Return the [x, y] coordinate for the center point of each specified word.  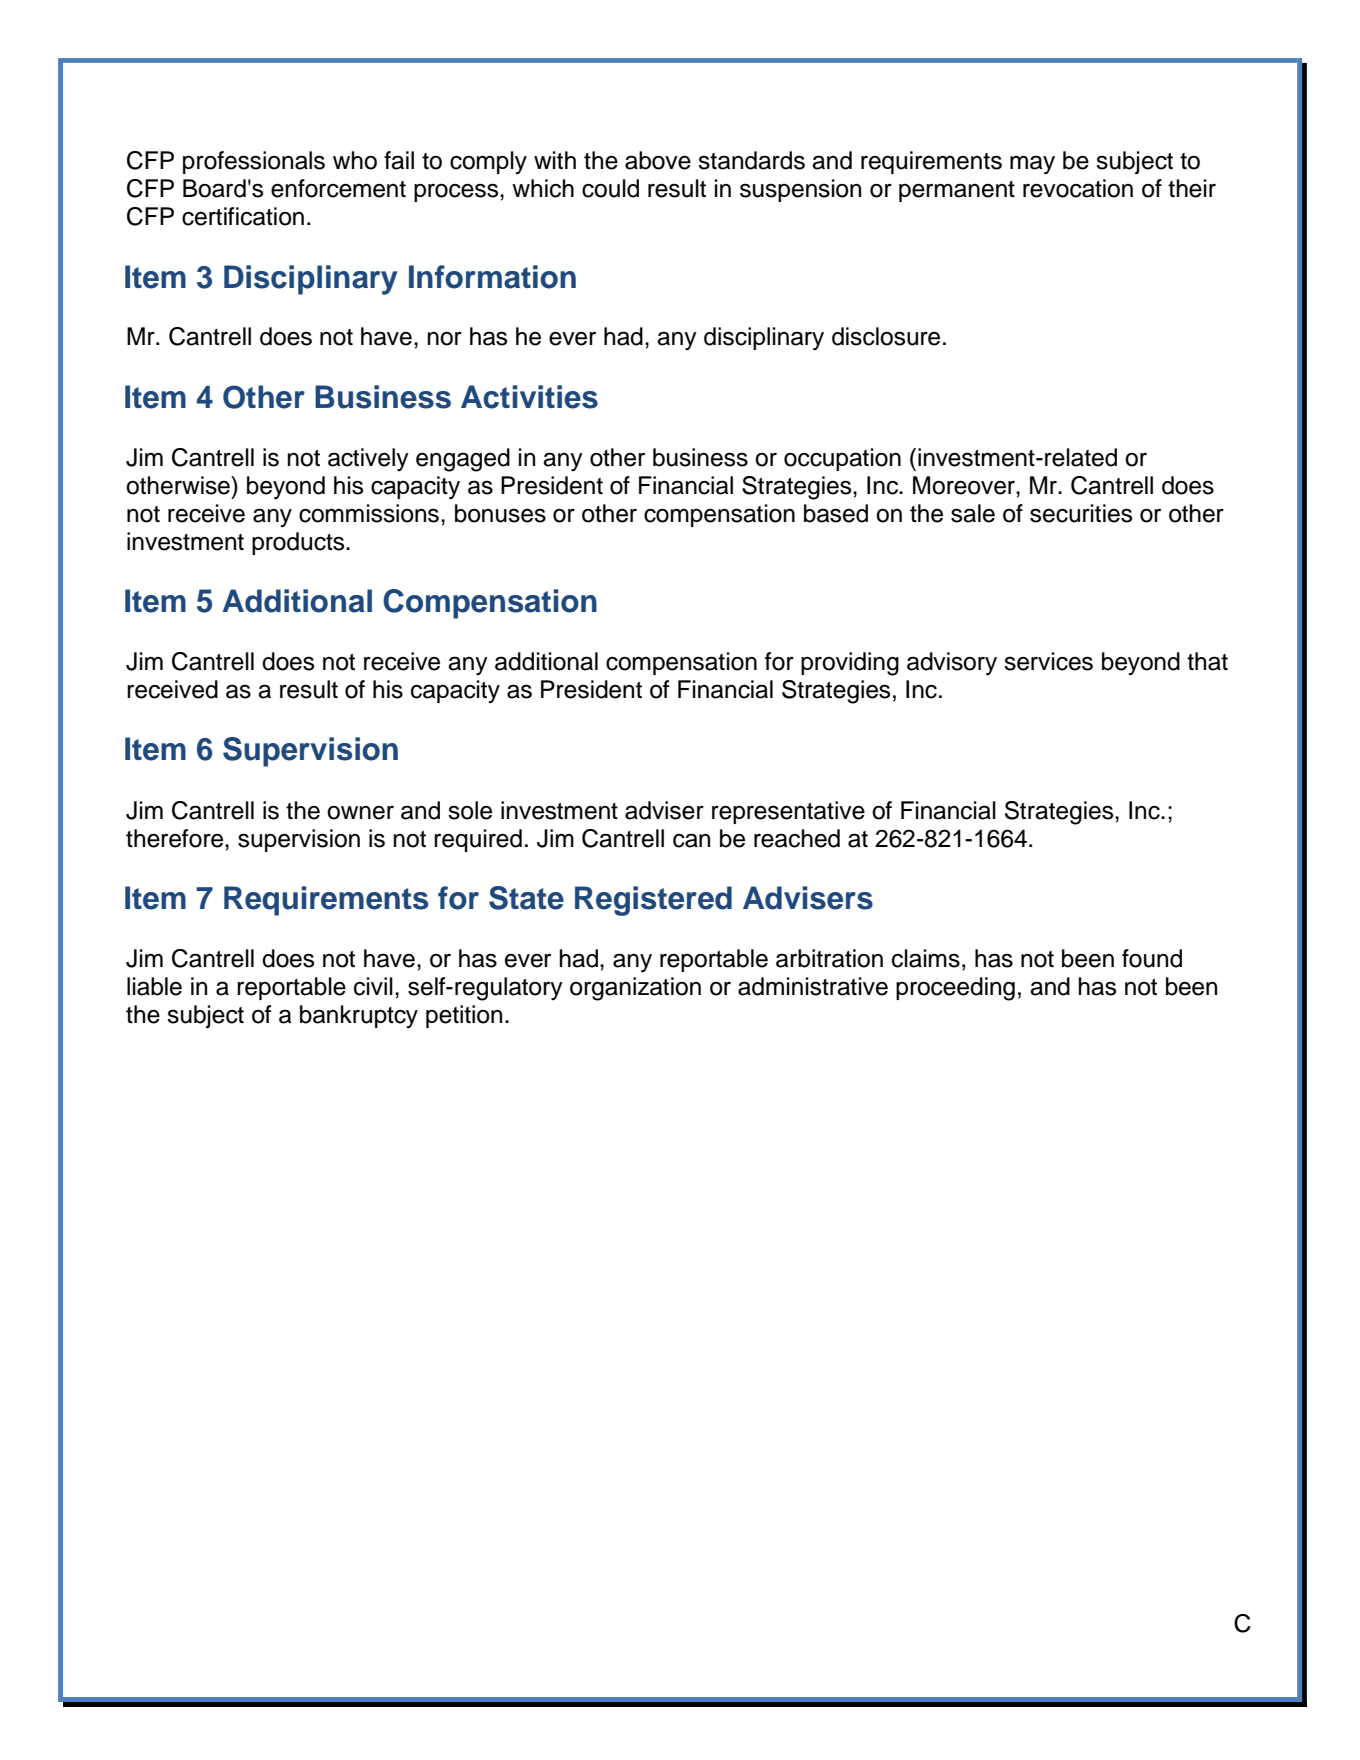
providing [850, 664]
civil [373, 986]
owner [360, 813]
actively [368, 460]
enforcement [338, 188]
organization [635, 989]
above [658, 160]
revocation [1078, 188]
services [1048, 661]
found [1152, 958]
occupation [842, 459]
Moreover [965, 485]
